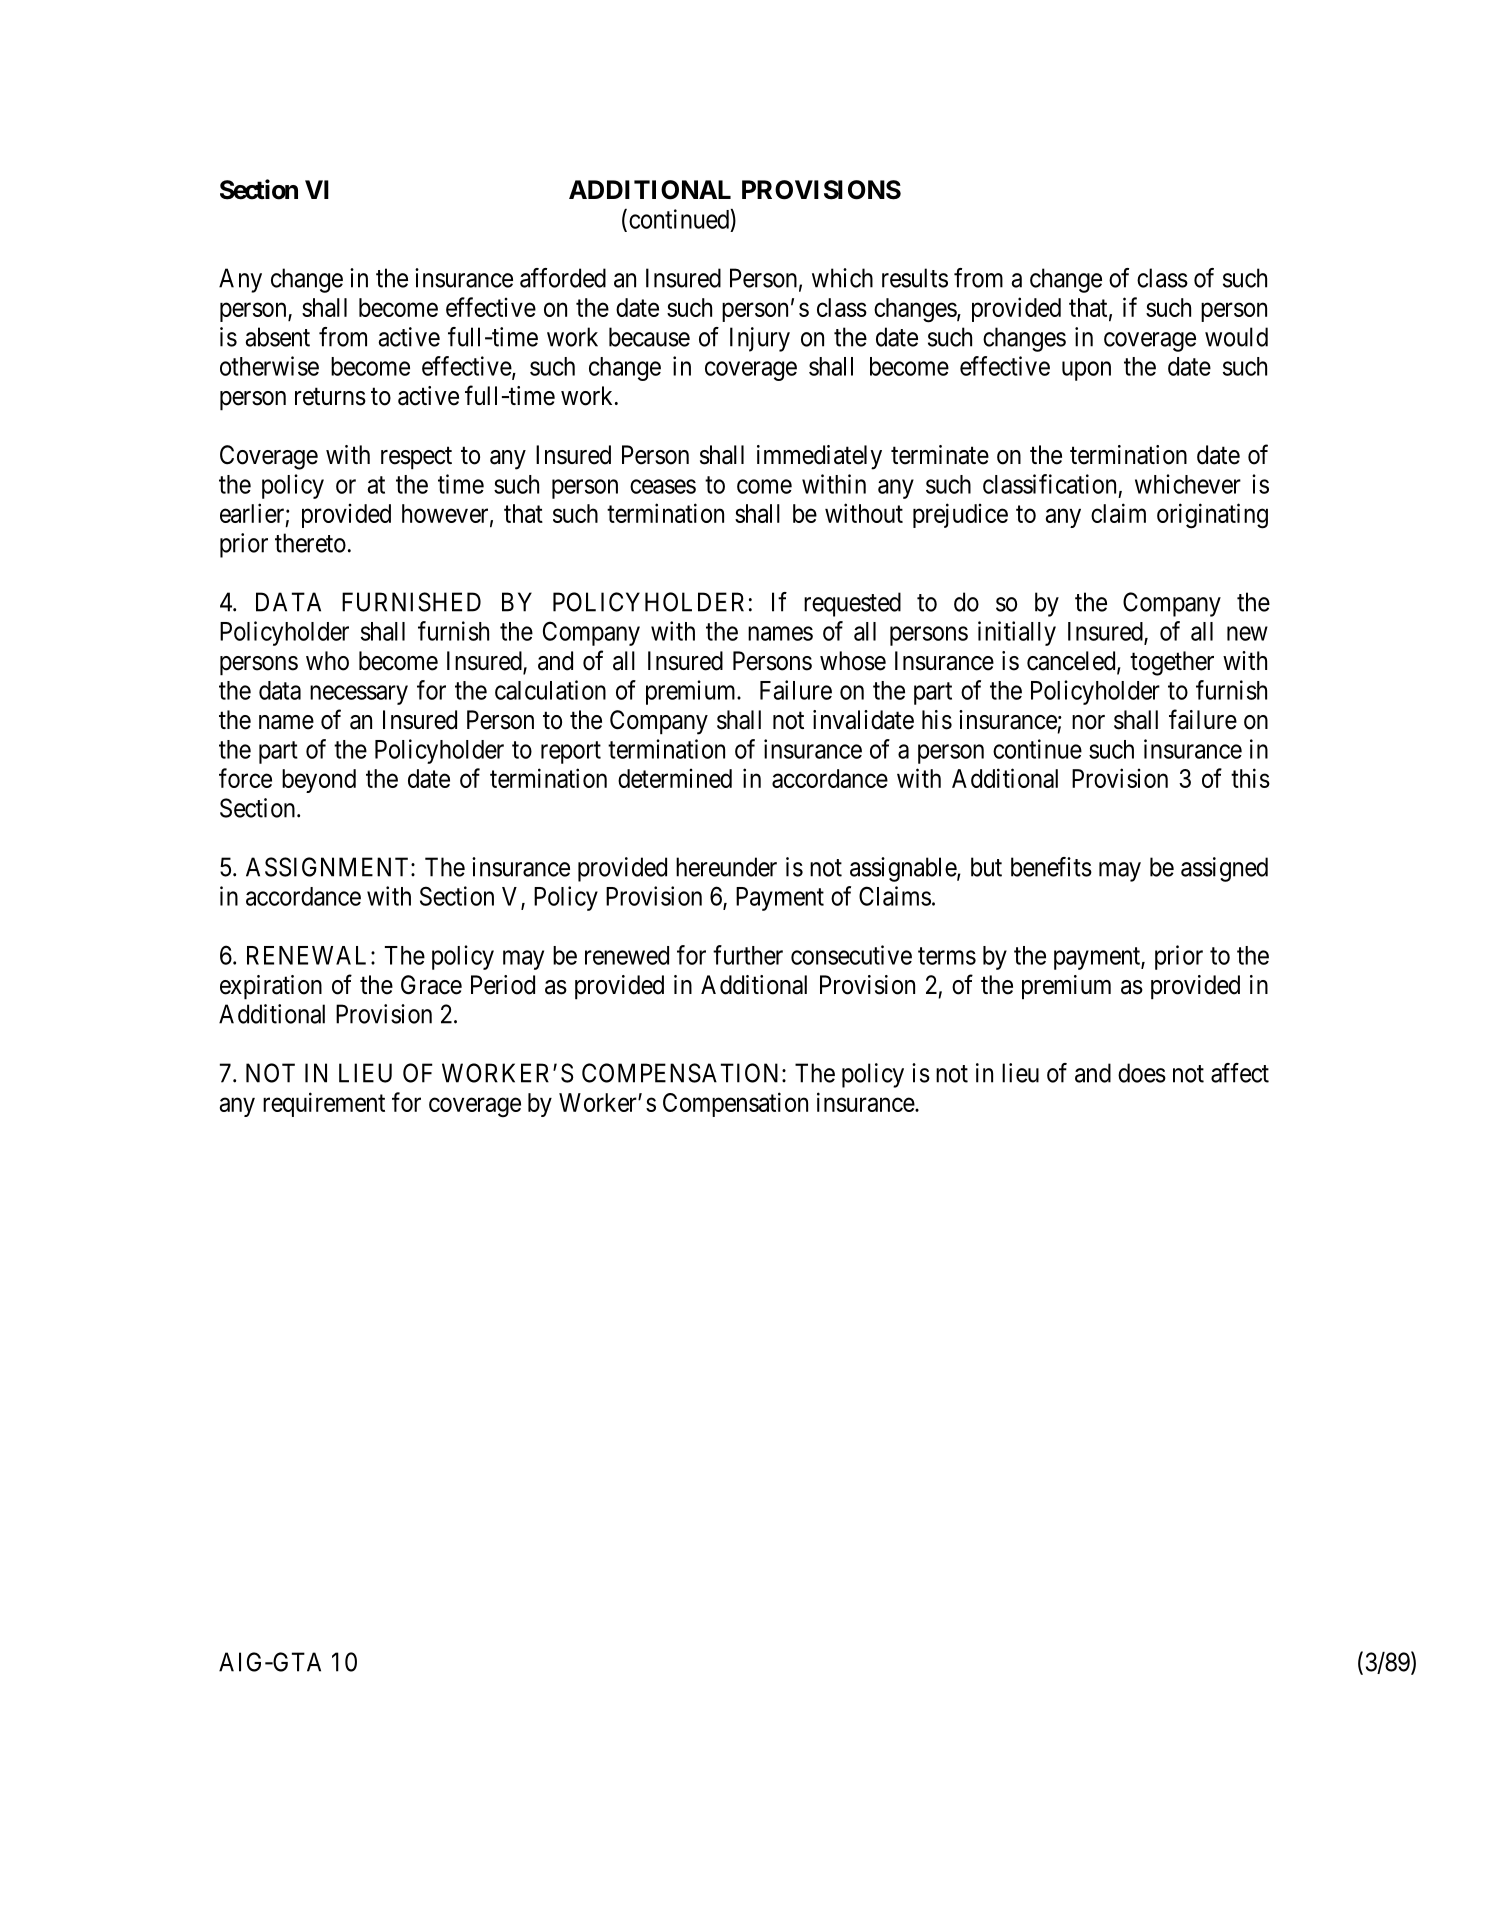 The image size is (1487, 1924). I want to click on beyond, so click(319, 781).
